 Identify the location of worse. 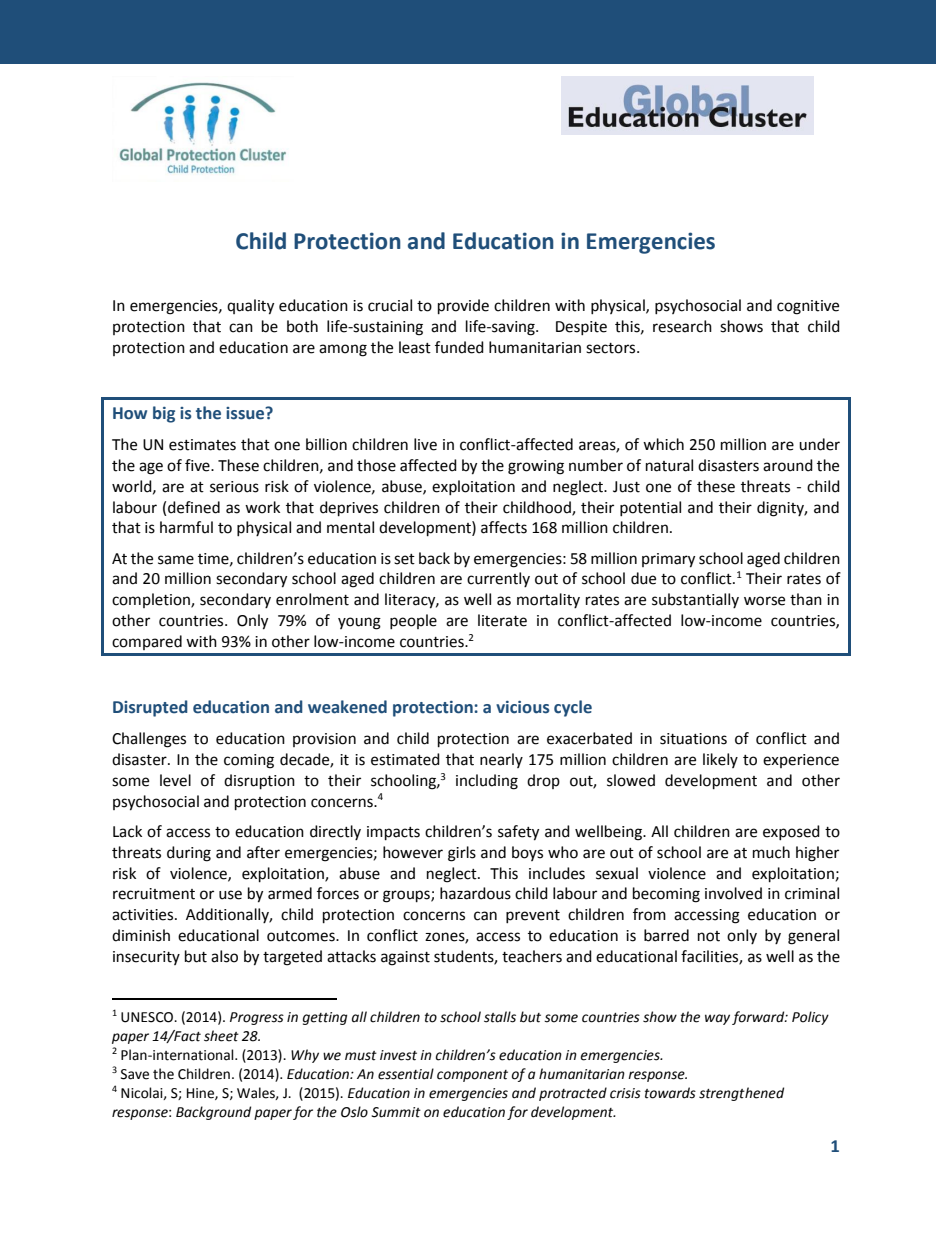
(764, 601).
